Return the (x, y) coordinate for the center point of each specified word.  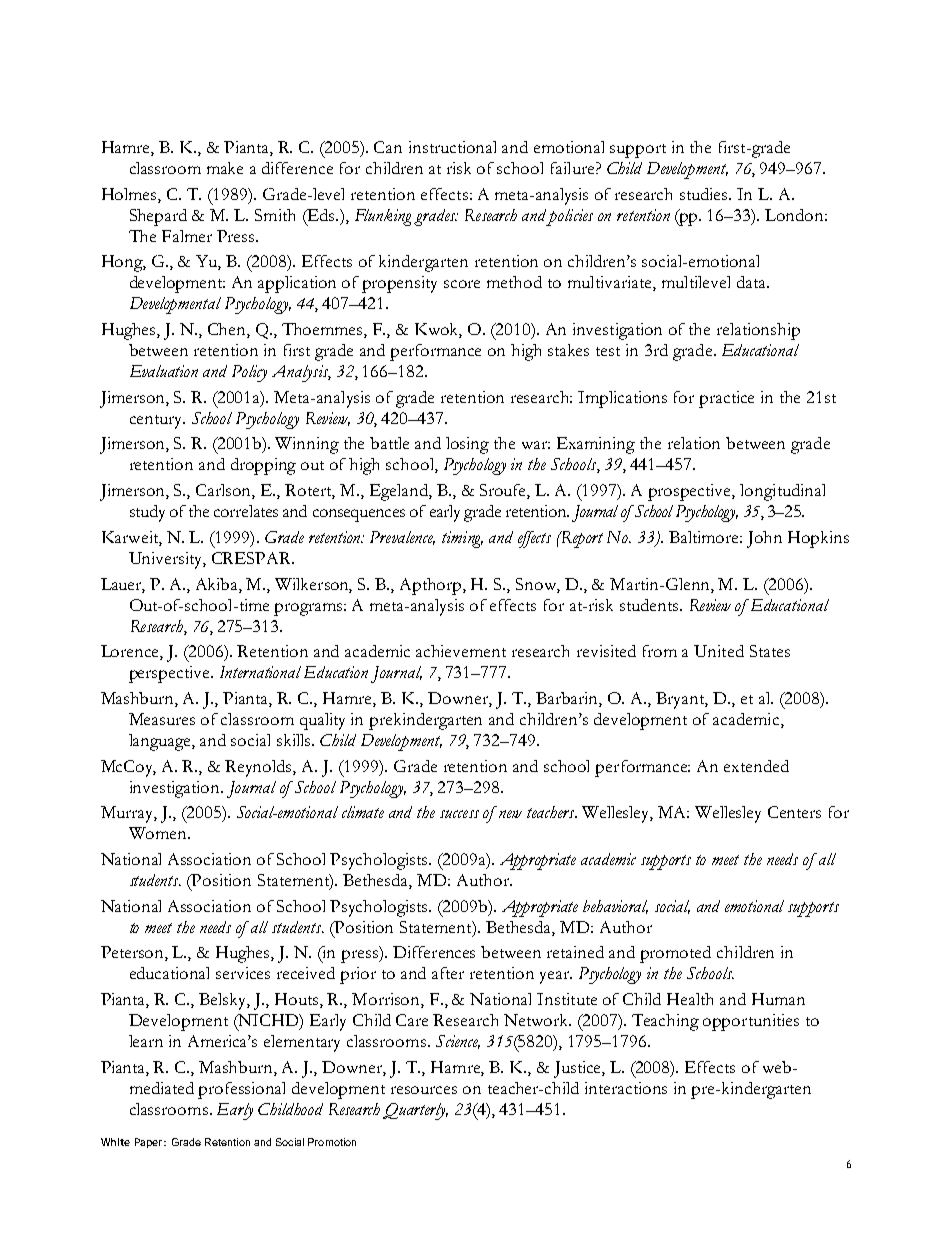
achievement (461, 651)
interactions (626, 1088)
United (719, 651)
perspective (170, 674)
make (225, 168)
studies (705, 194)
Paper (150, 1143)
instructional (452, 147)
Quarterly (415, 1111)
